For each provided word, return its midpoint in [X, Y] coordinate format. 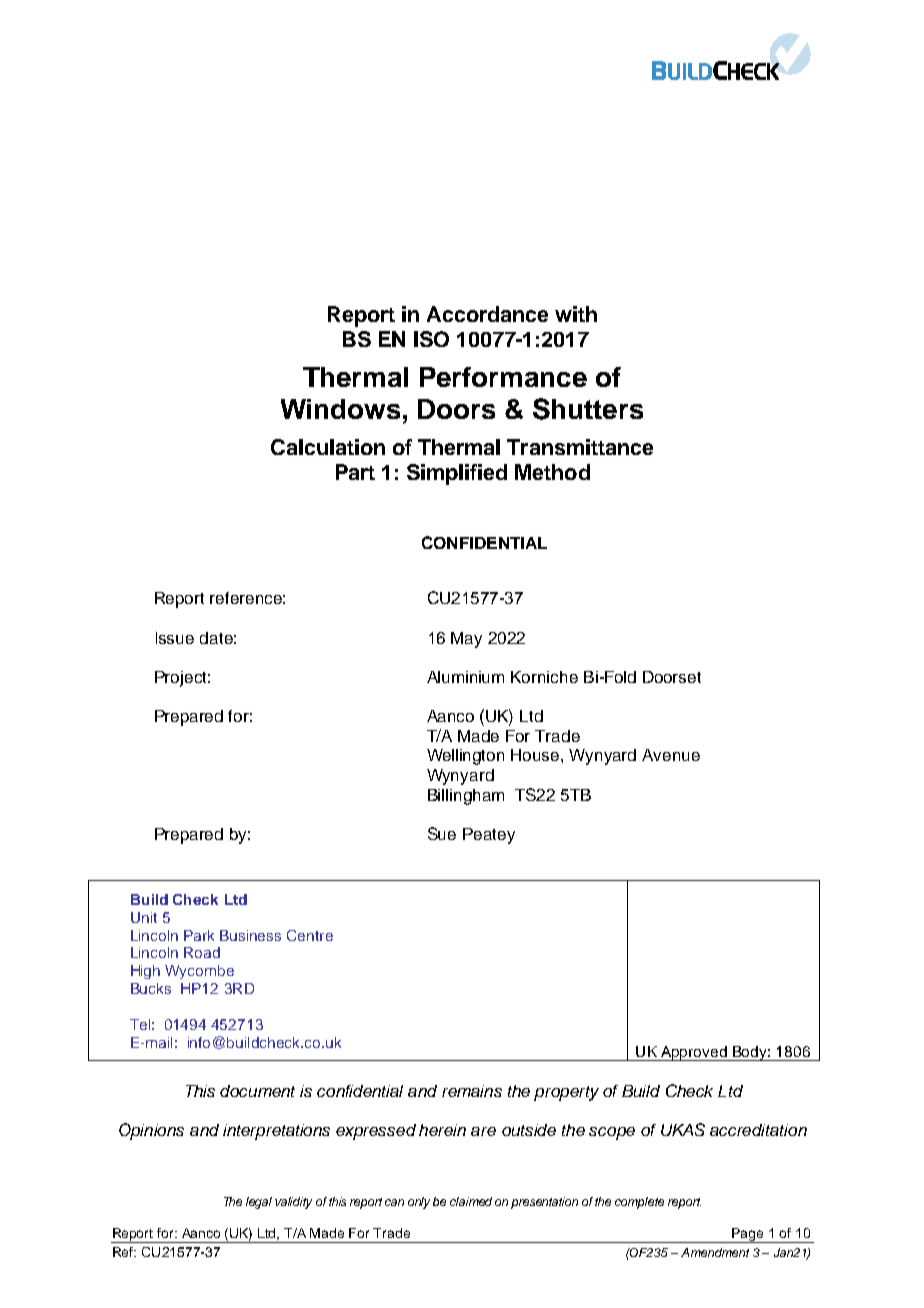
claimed [471, 1201]
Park [199, 935]
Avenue [671, 755]
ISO [431, 339]
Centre [310, 935]
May [466, 640]
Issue [175, 638]
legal [259, 1203]
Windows [340, 409]
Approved [694, 1053]
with [576, 314]
